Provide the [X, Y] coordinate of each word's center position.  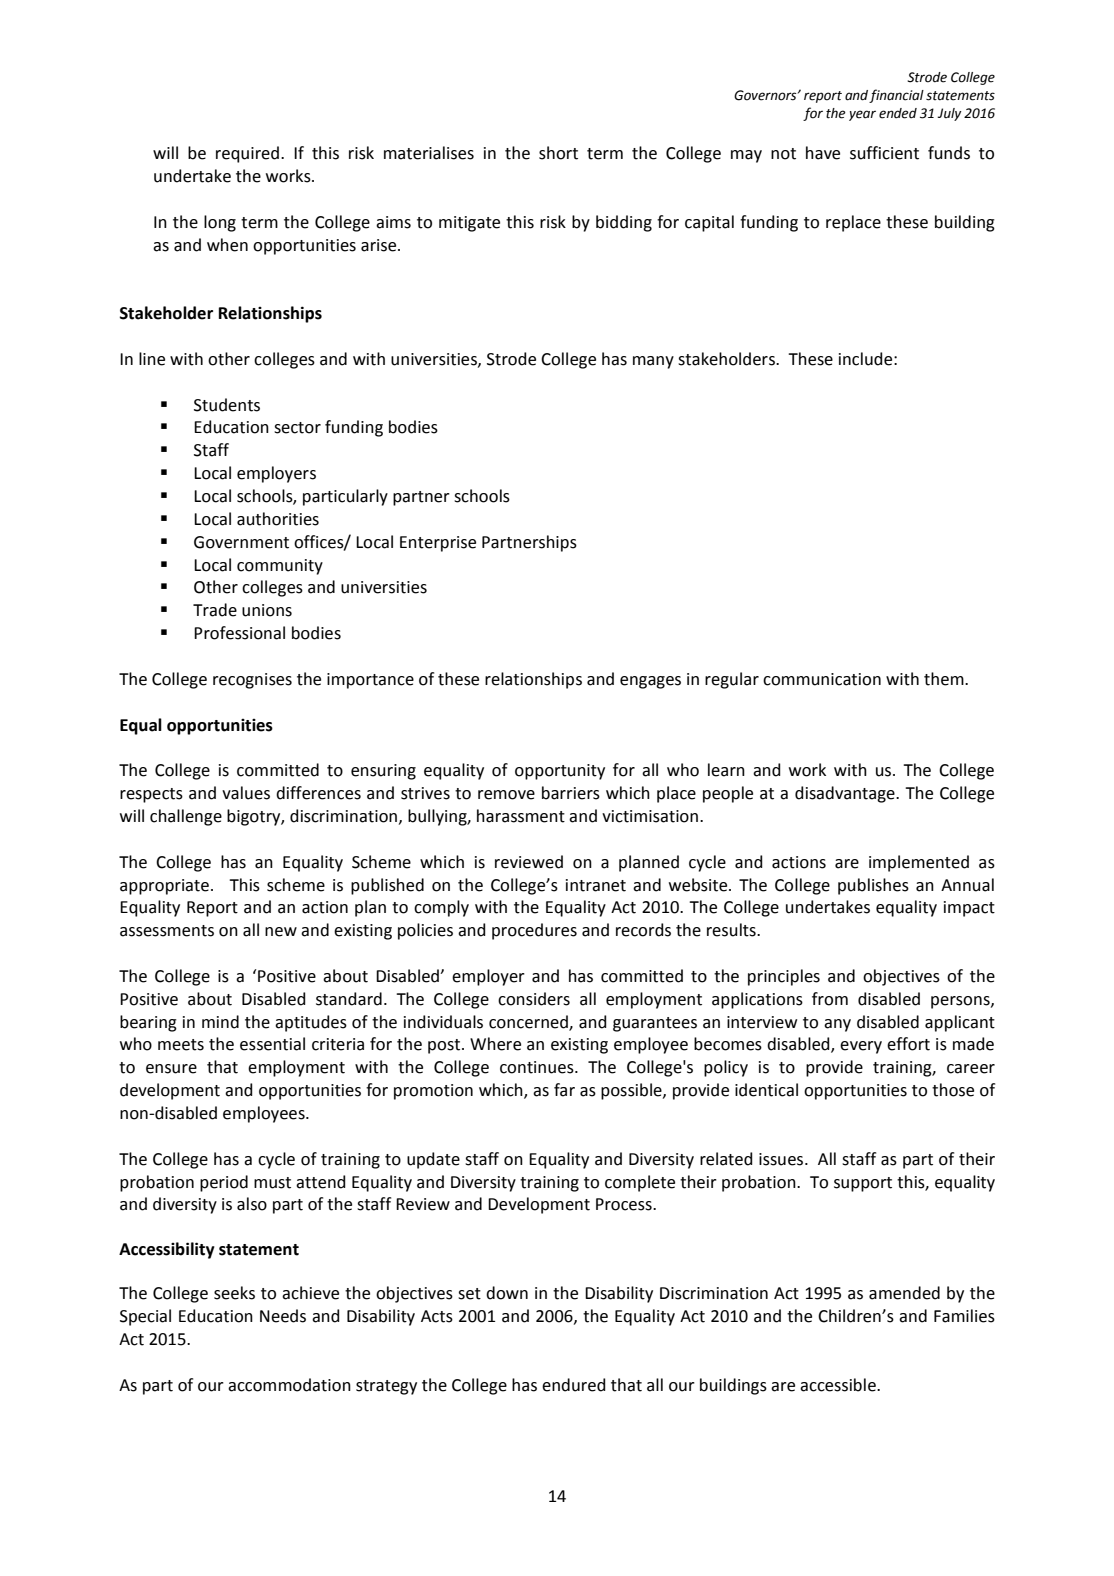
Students [227, 405]
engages [650, 682]
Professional [239, 633]
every [861, 1047]
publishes [873, 886]
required [247, 154]
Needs [283, 1316]
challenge [186, 817]
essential [272, 1044]
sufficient [884, 153]
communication [822, 679]
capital [709, 223]
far [564, 1090]
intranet [596, 885]
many [653, 362]
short [558, 153]
